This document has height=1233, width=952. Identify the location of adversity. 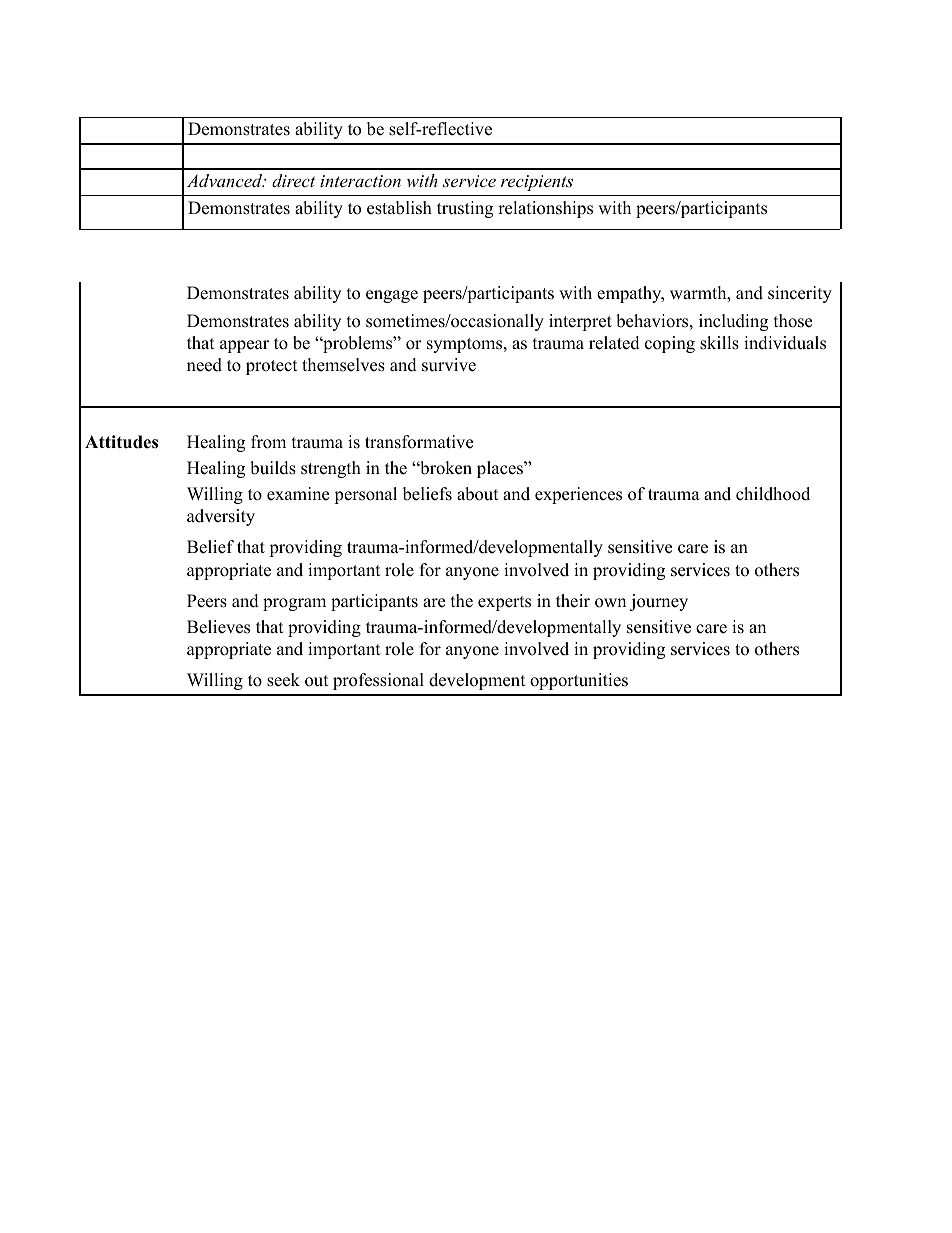
(221, 517).
